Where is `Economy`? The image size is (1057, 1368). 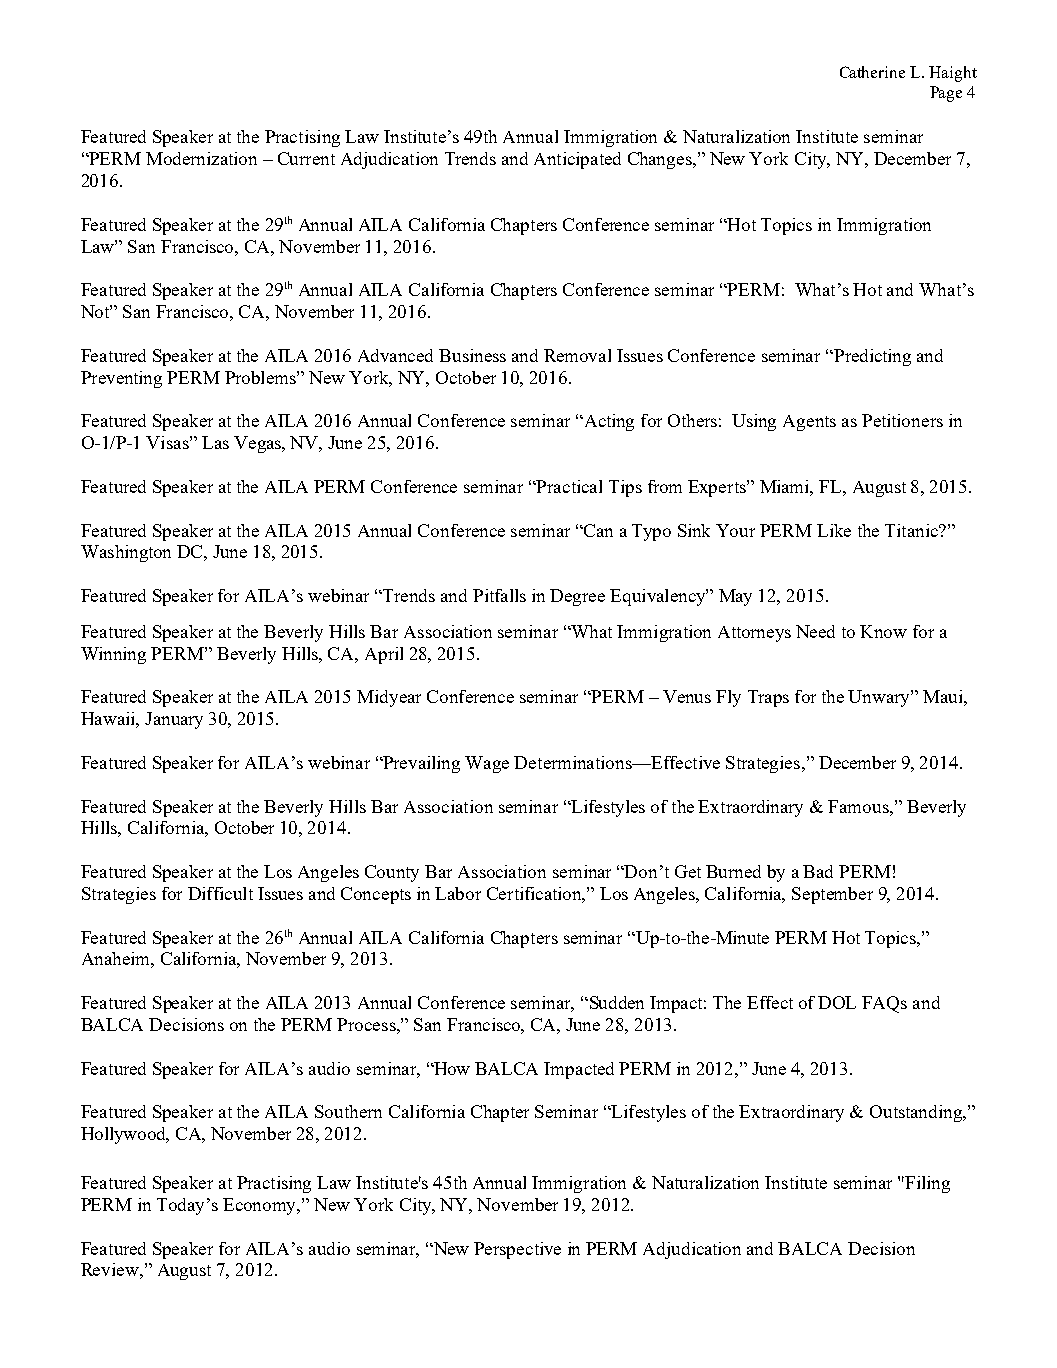 Economy is located at coordinates (261, 1206).
